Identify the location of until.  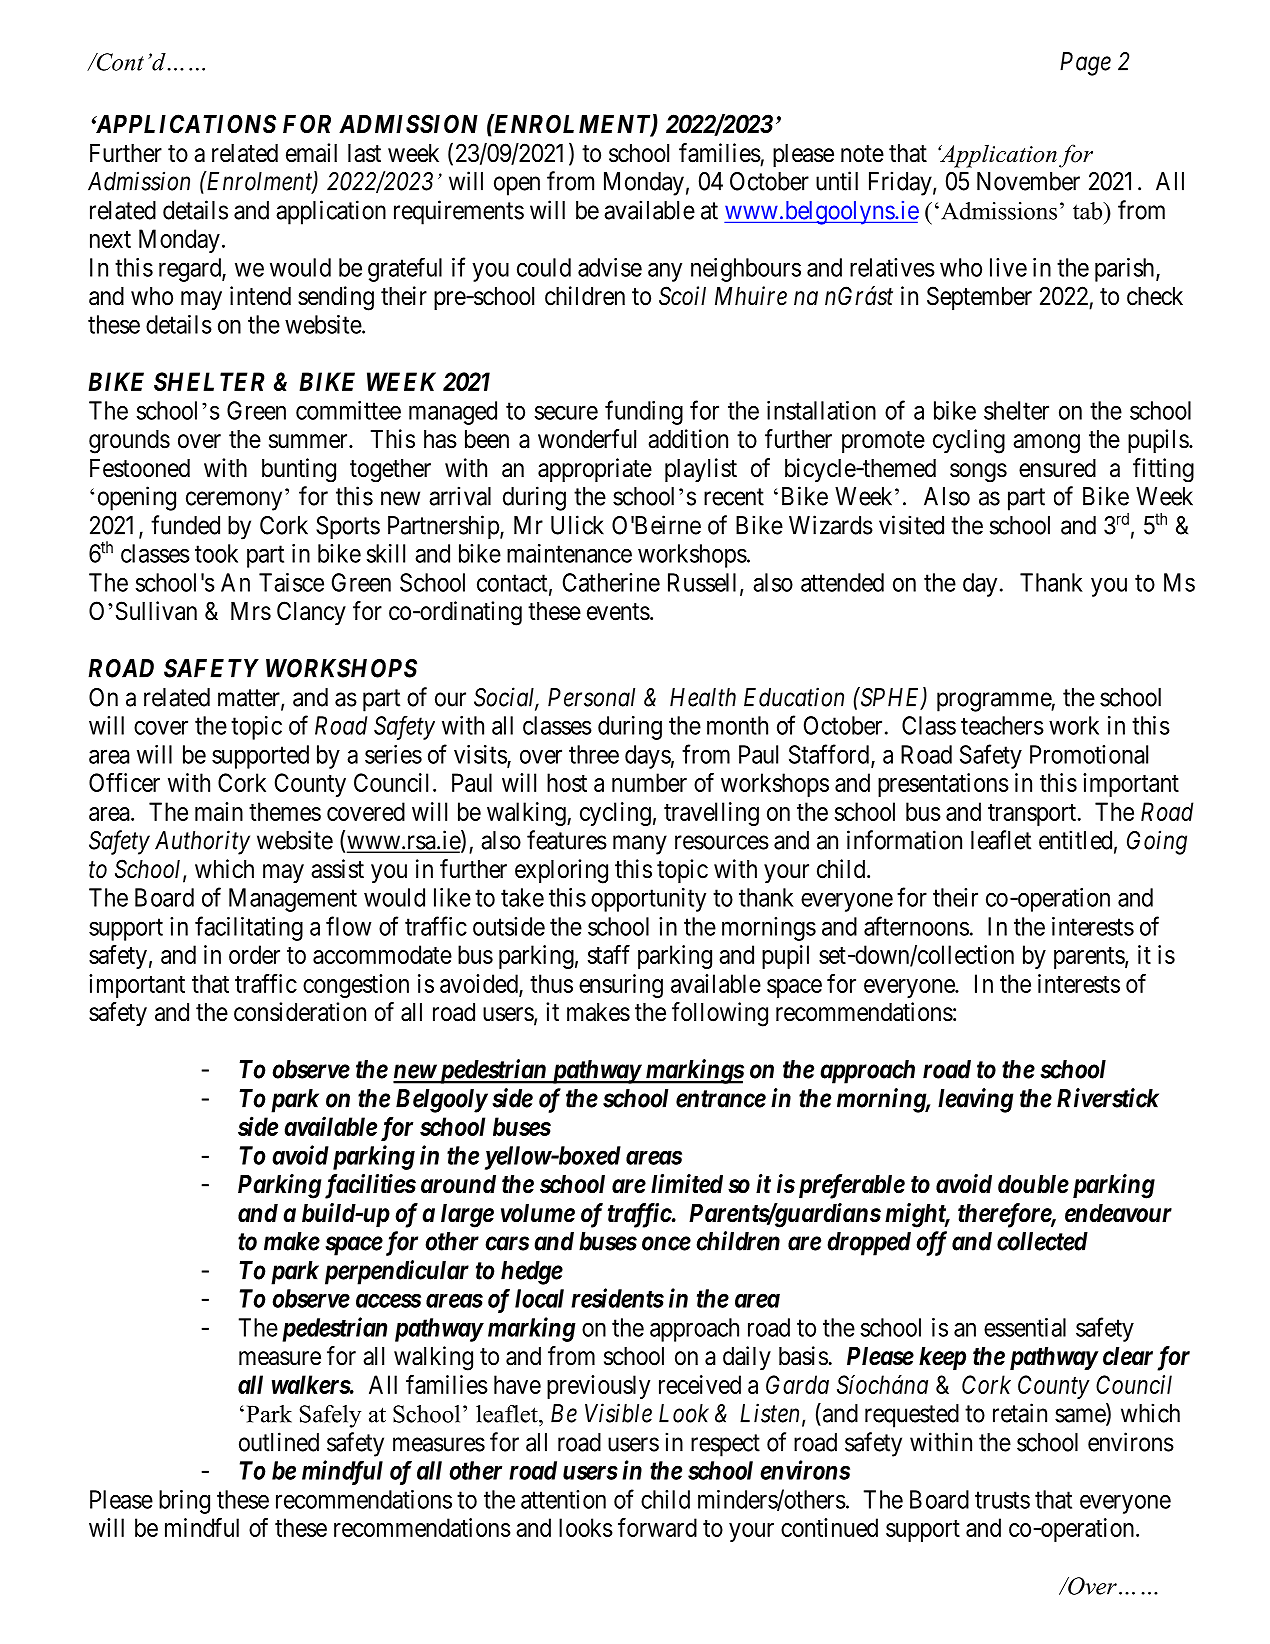
(837, 181).
